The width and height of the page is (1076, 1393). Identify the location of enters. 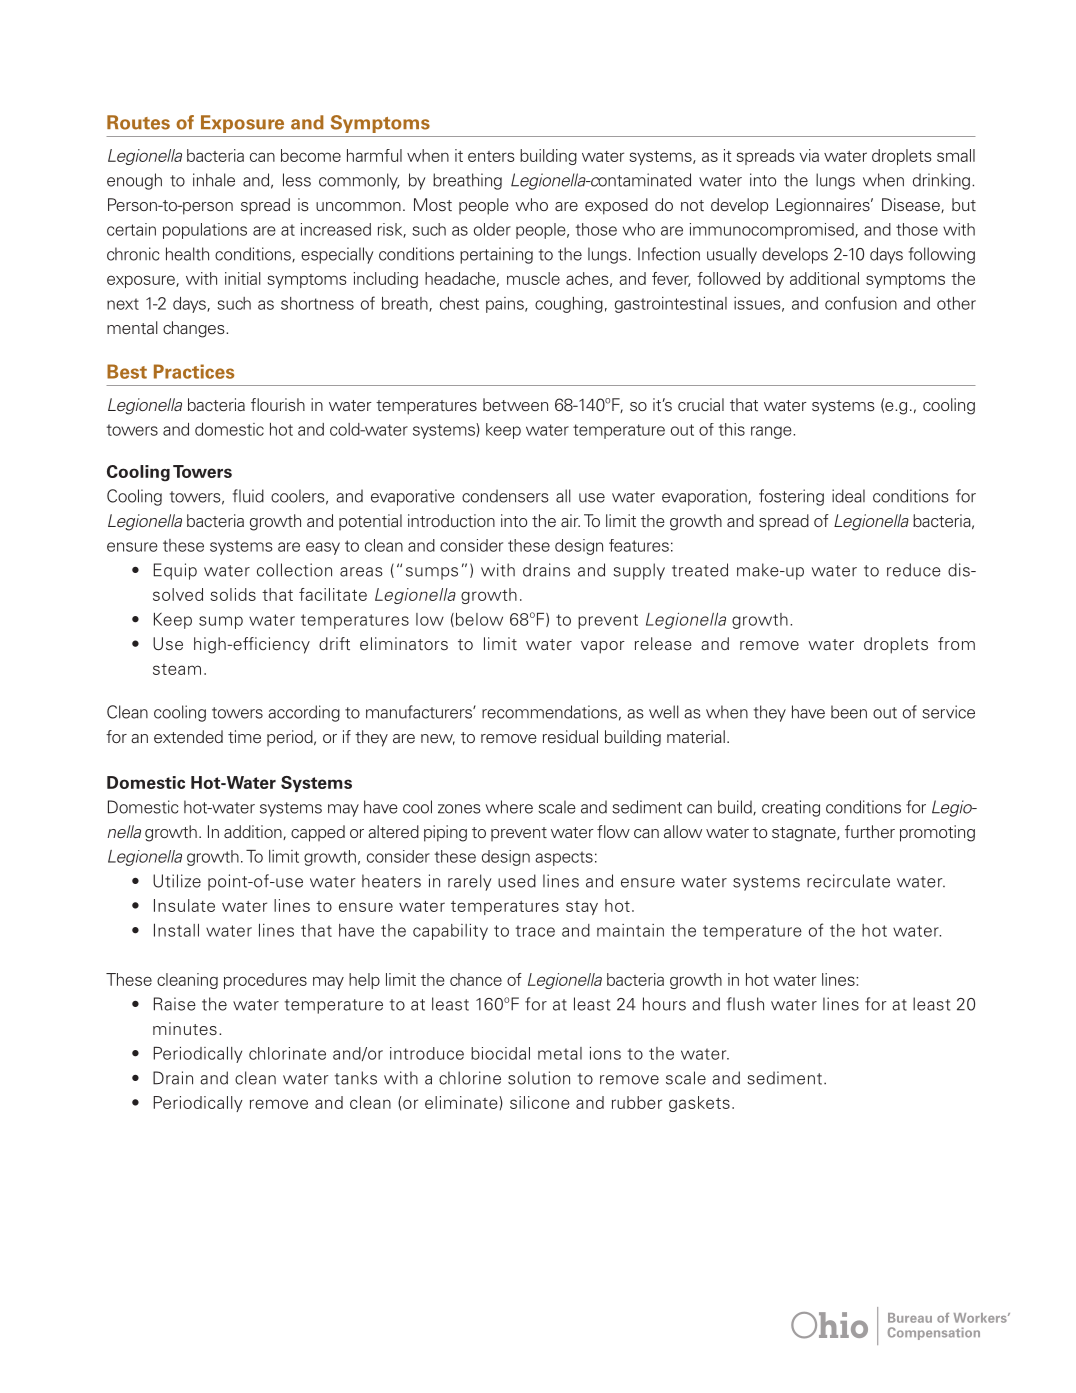
(491, 156).
